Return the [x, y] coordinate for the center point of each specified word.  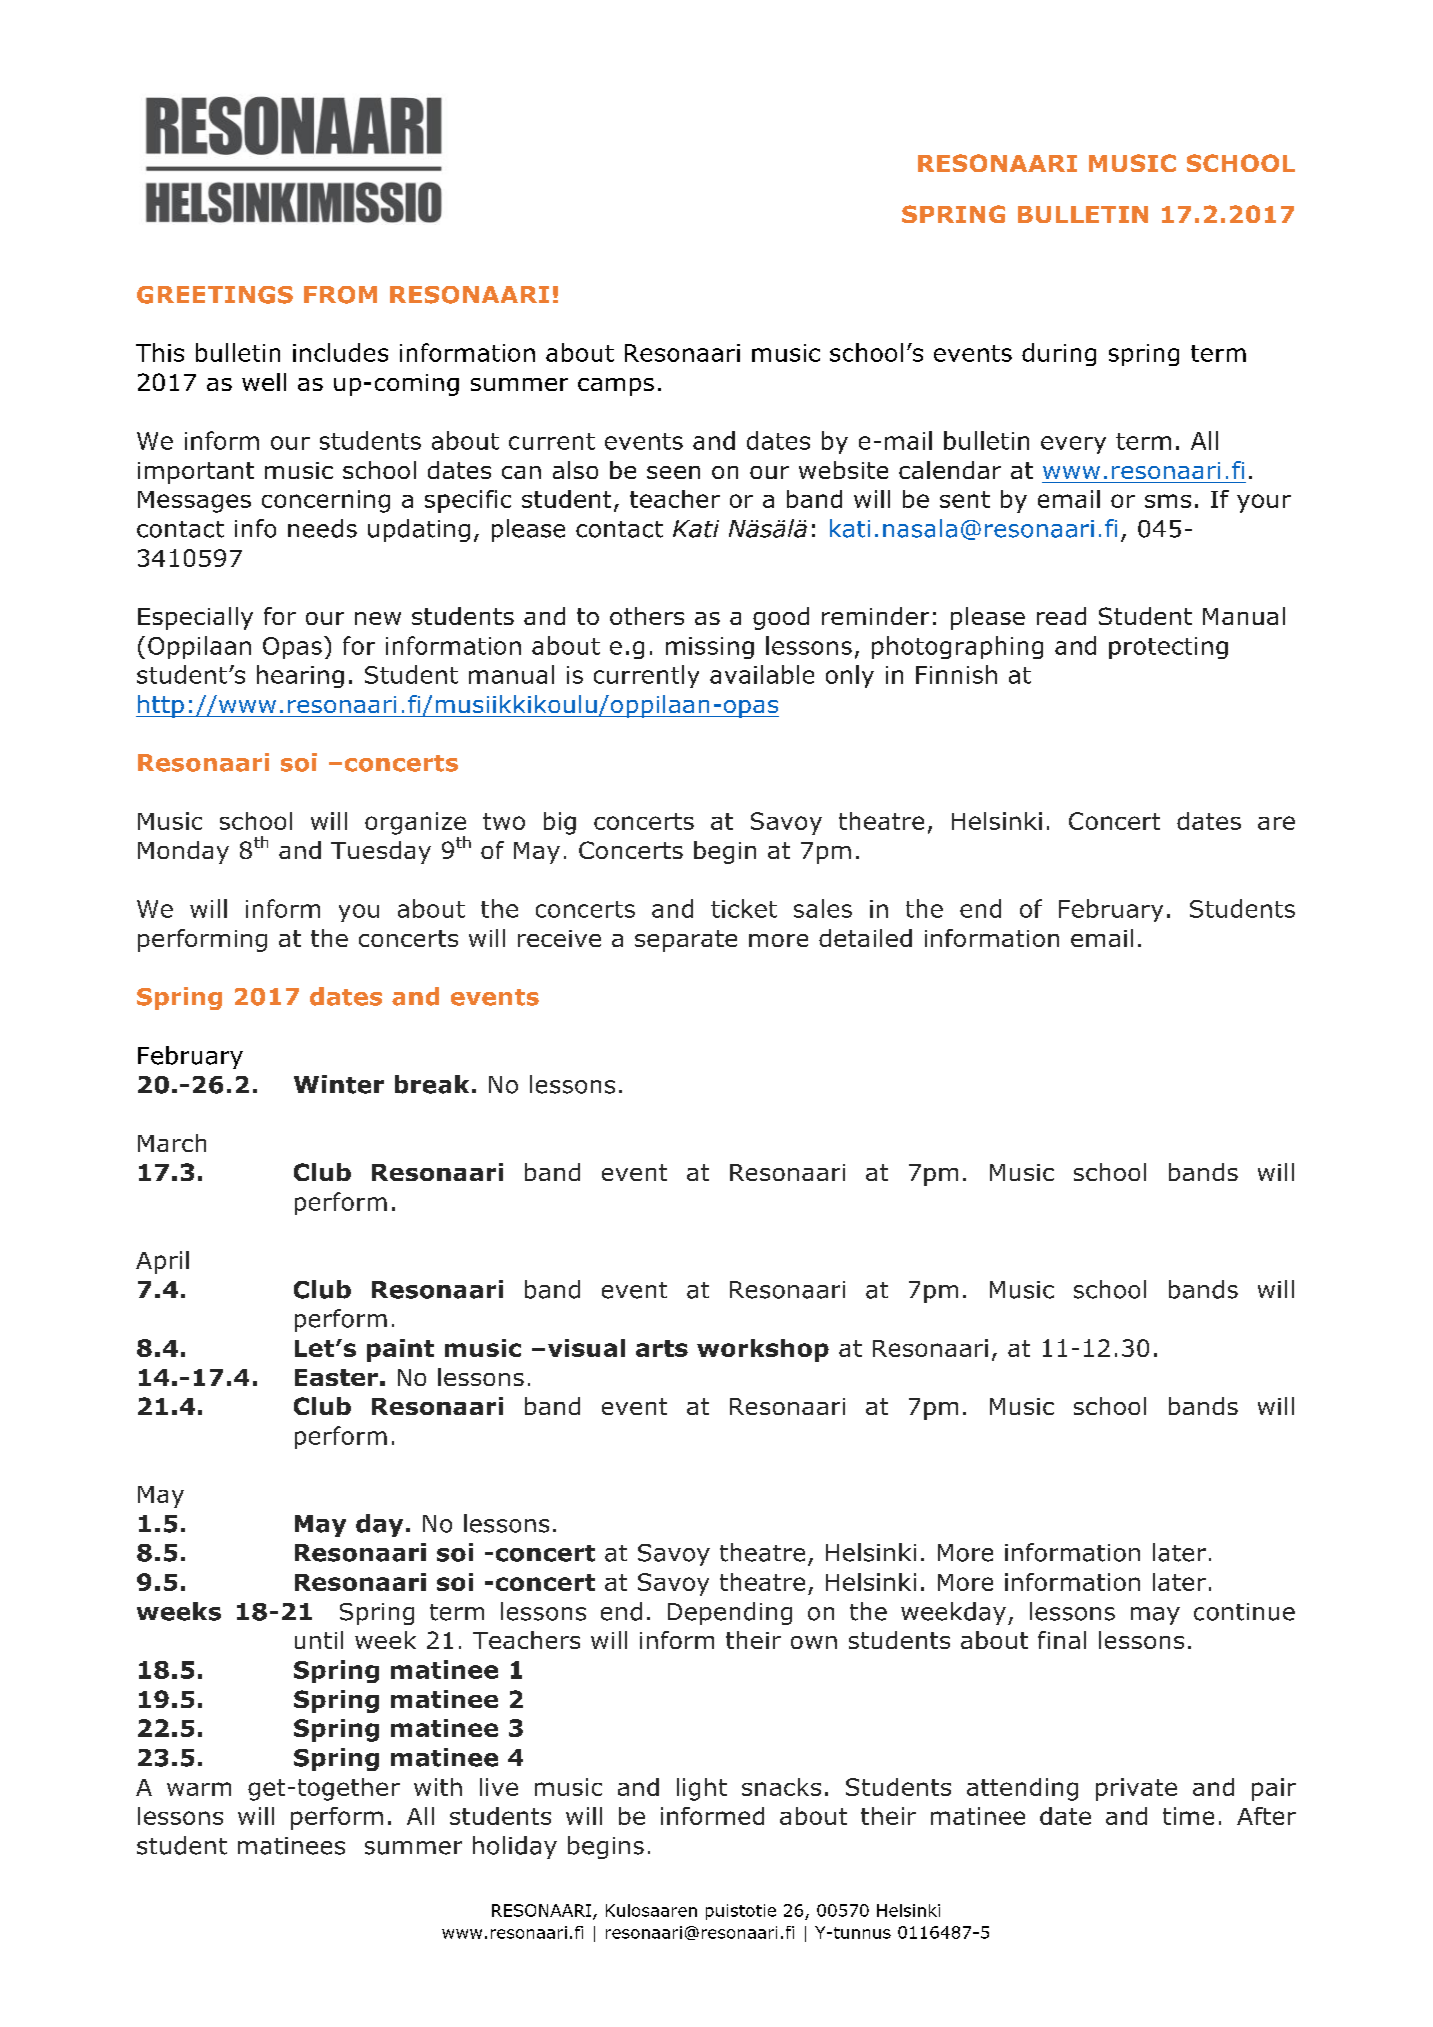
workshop [763, 1350]
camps [616, 387]
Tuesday [381, 852]
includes [340, 352]
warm [199, 1789]
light [702, 1789]
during [1059, 354]
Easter [336, 1377]
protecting [1168, 648]
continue [1244, 1612]
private [1136, 1789]
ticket [744, 908]
